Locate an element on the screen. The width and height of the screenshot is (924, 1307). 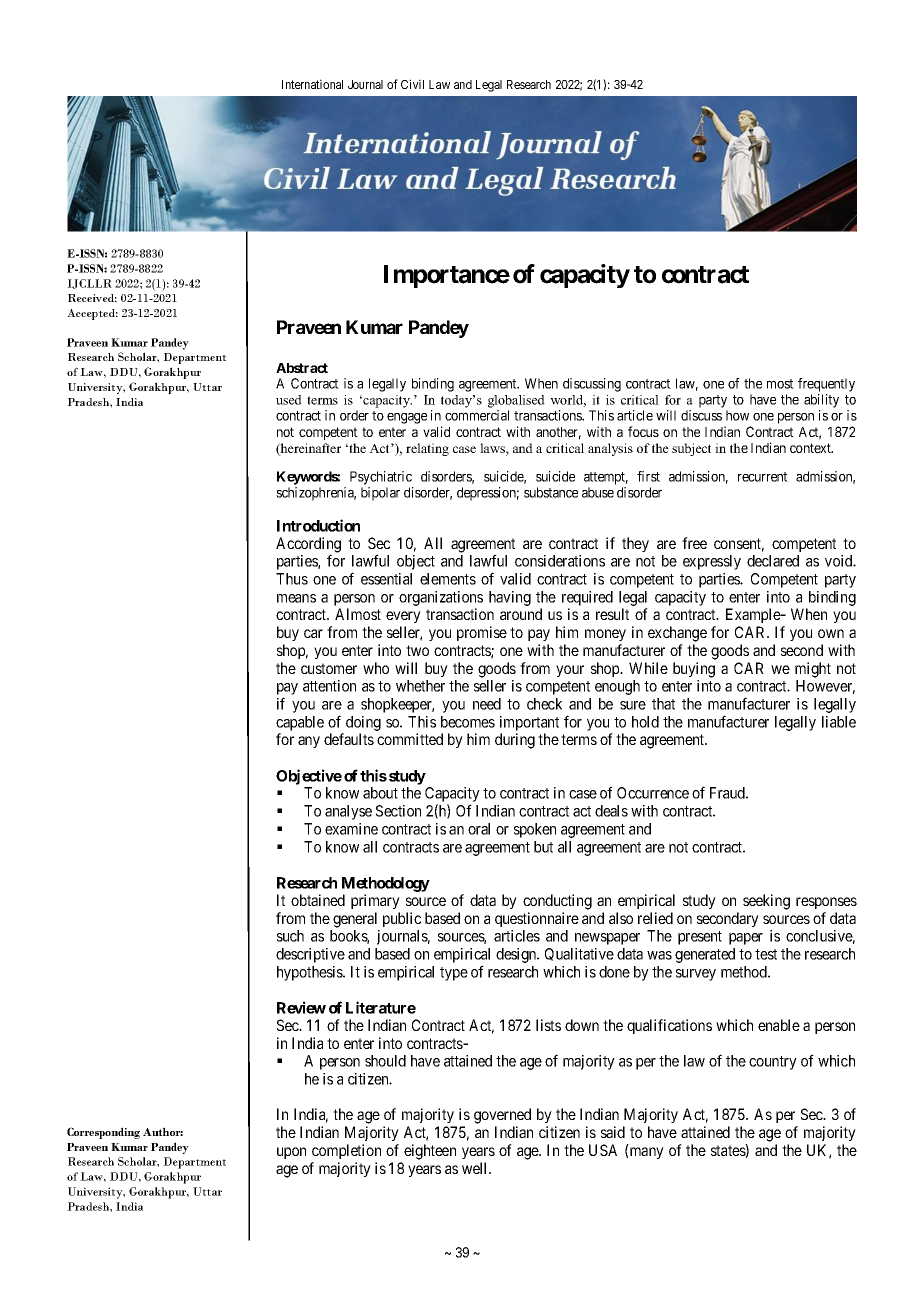
frequently is located at coordinates (826, 385).
